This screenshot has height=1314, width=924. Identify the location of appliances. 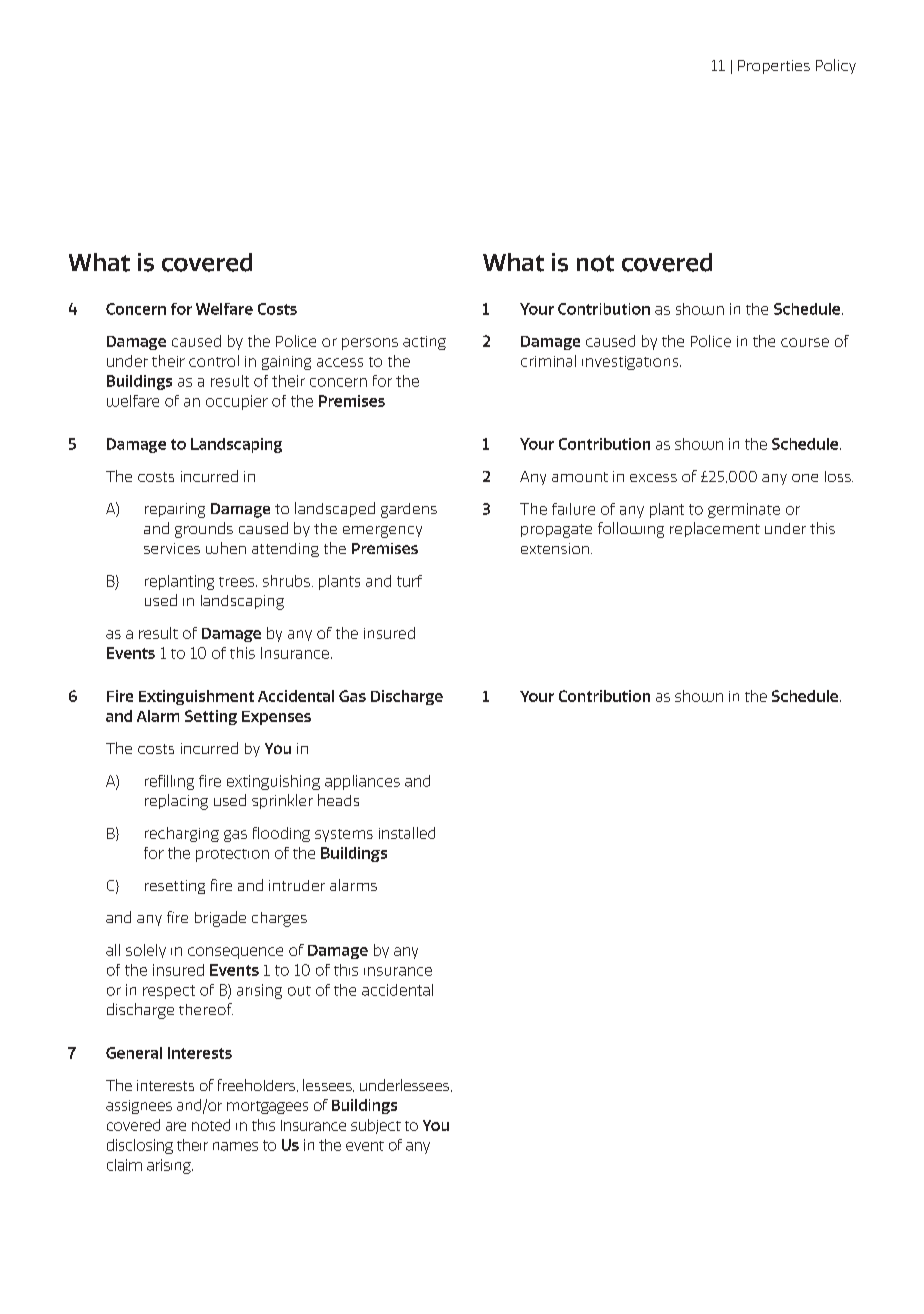
(362, 782).
